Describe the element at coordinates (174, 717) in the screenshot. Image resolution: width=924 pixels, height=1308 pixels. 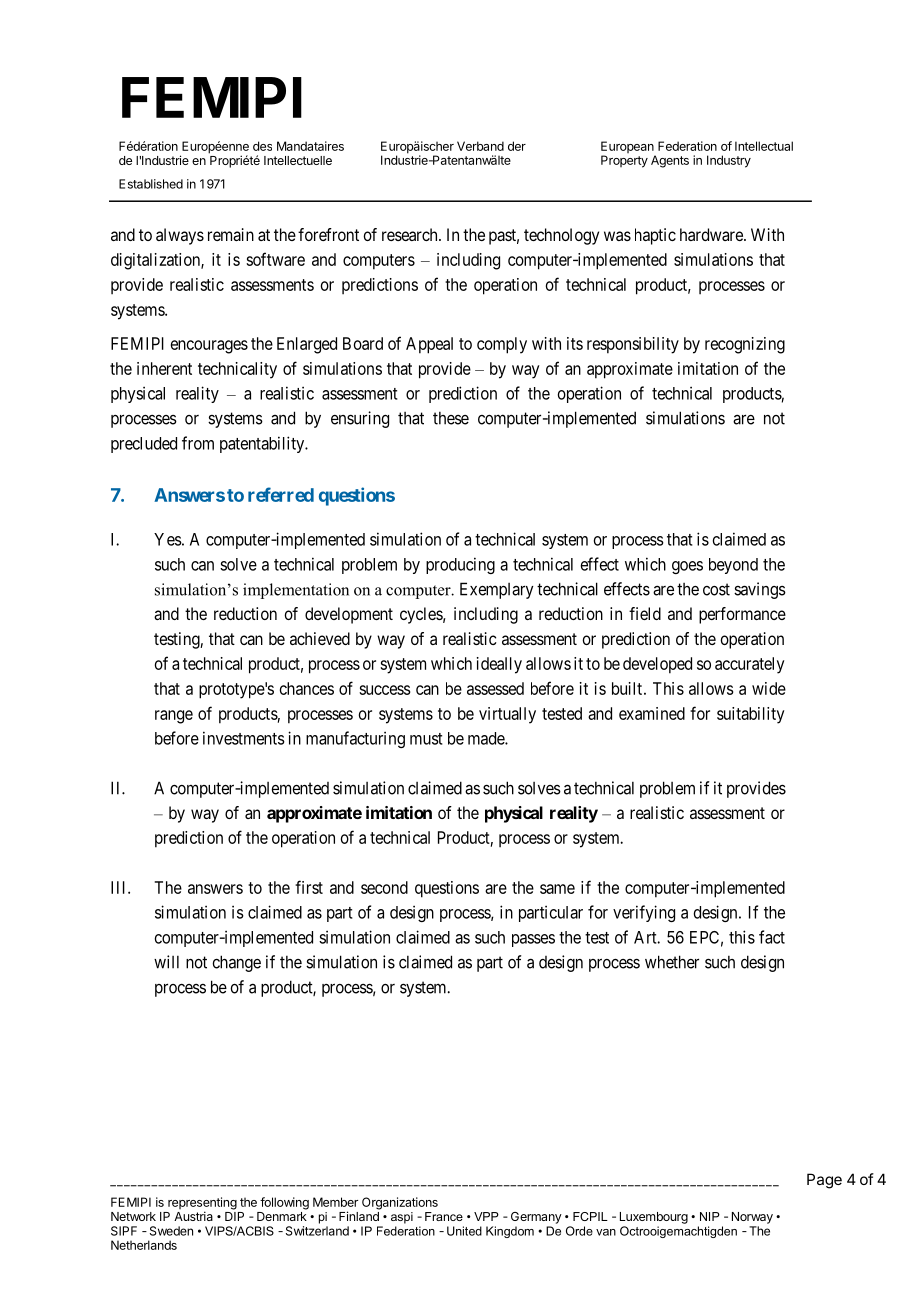
I see `range` at that location.
